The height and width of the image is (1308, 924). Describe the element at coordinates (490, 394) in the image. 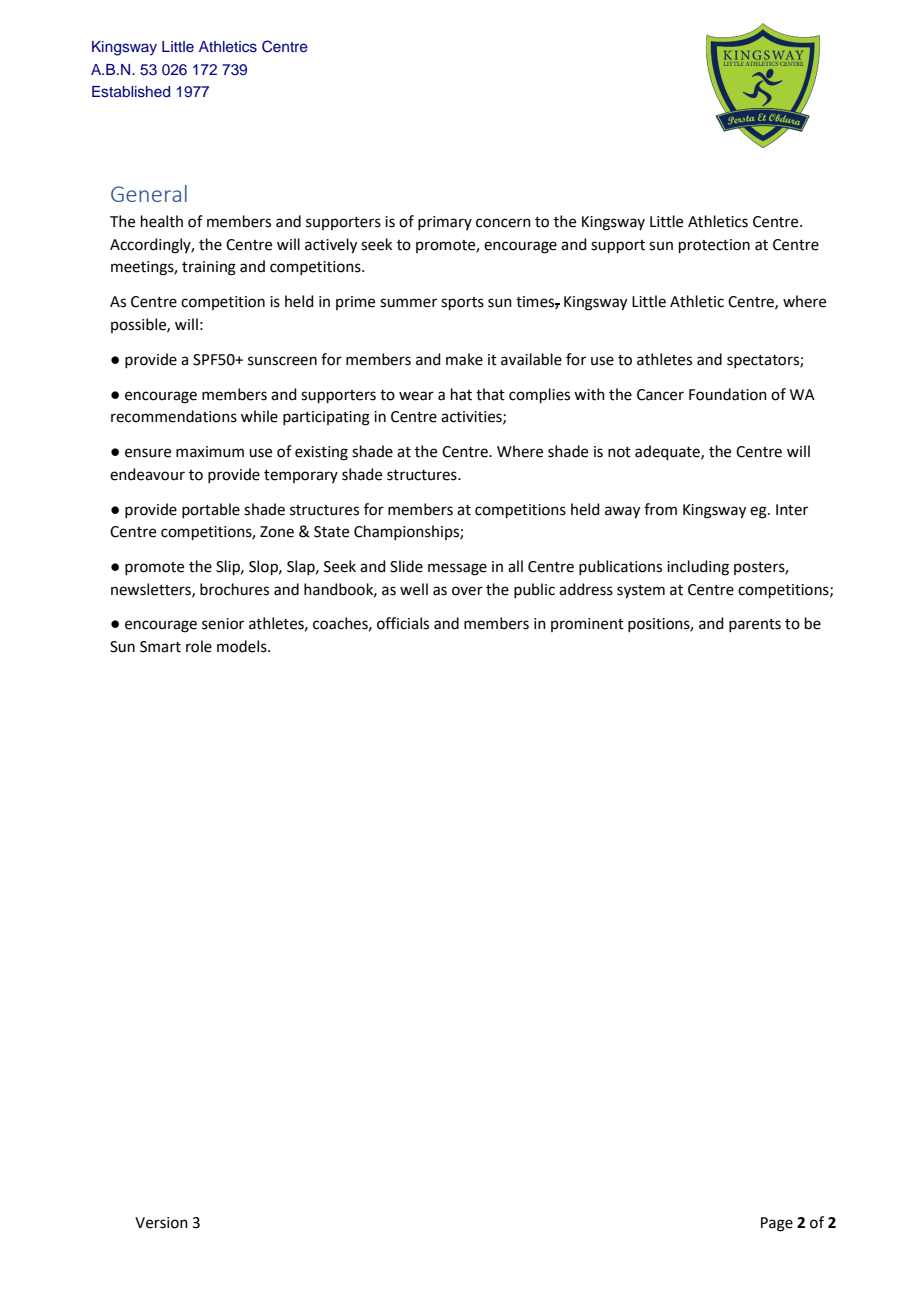

I see `that` at that location.
